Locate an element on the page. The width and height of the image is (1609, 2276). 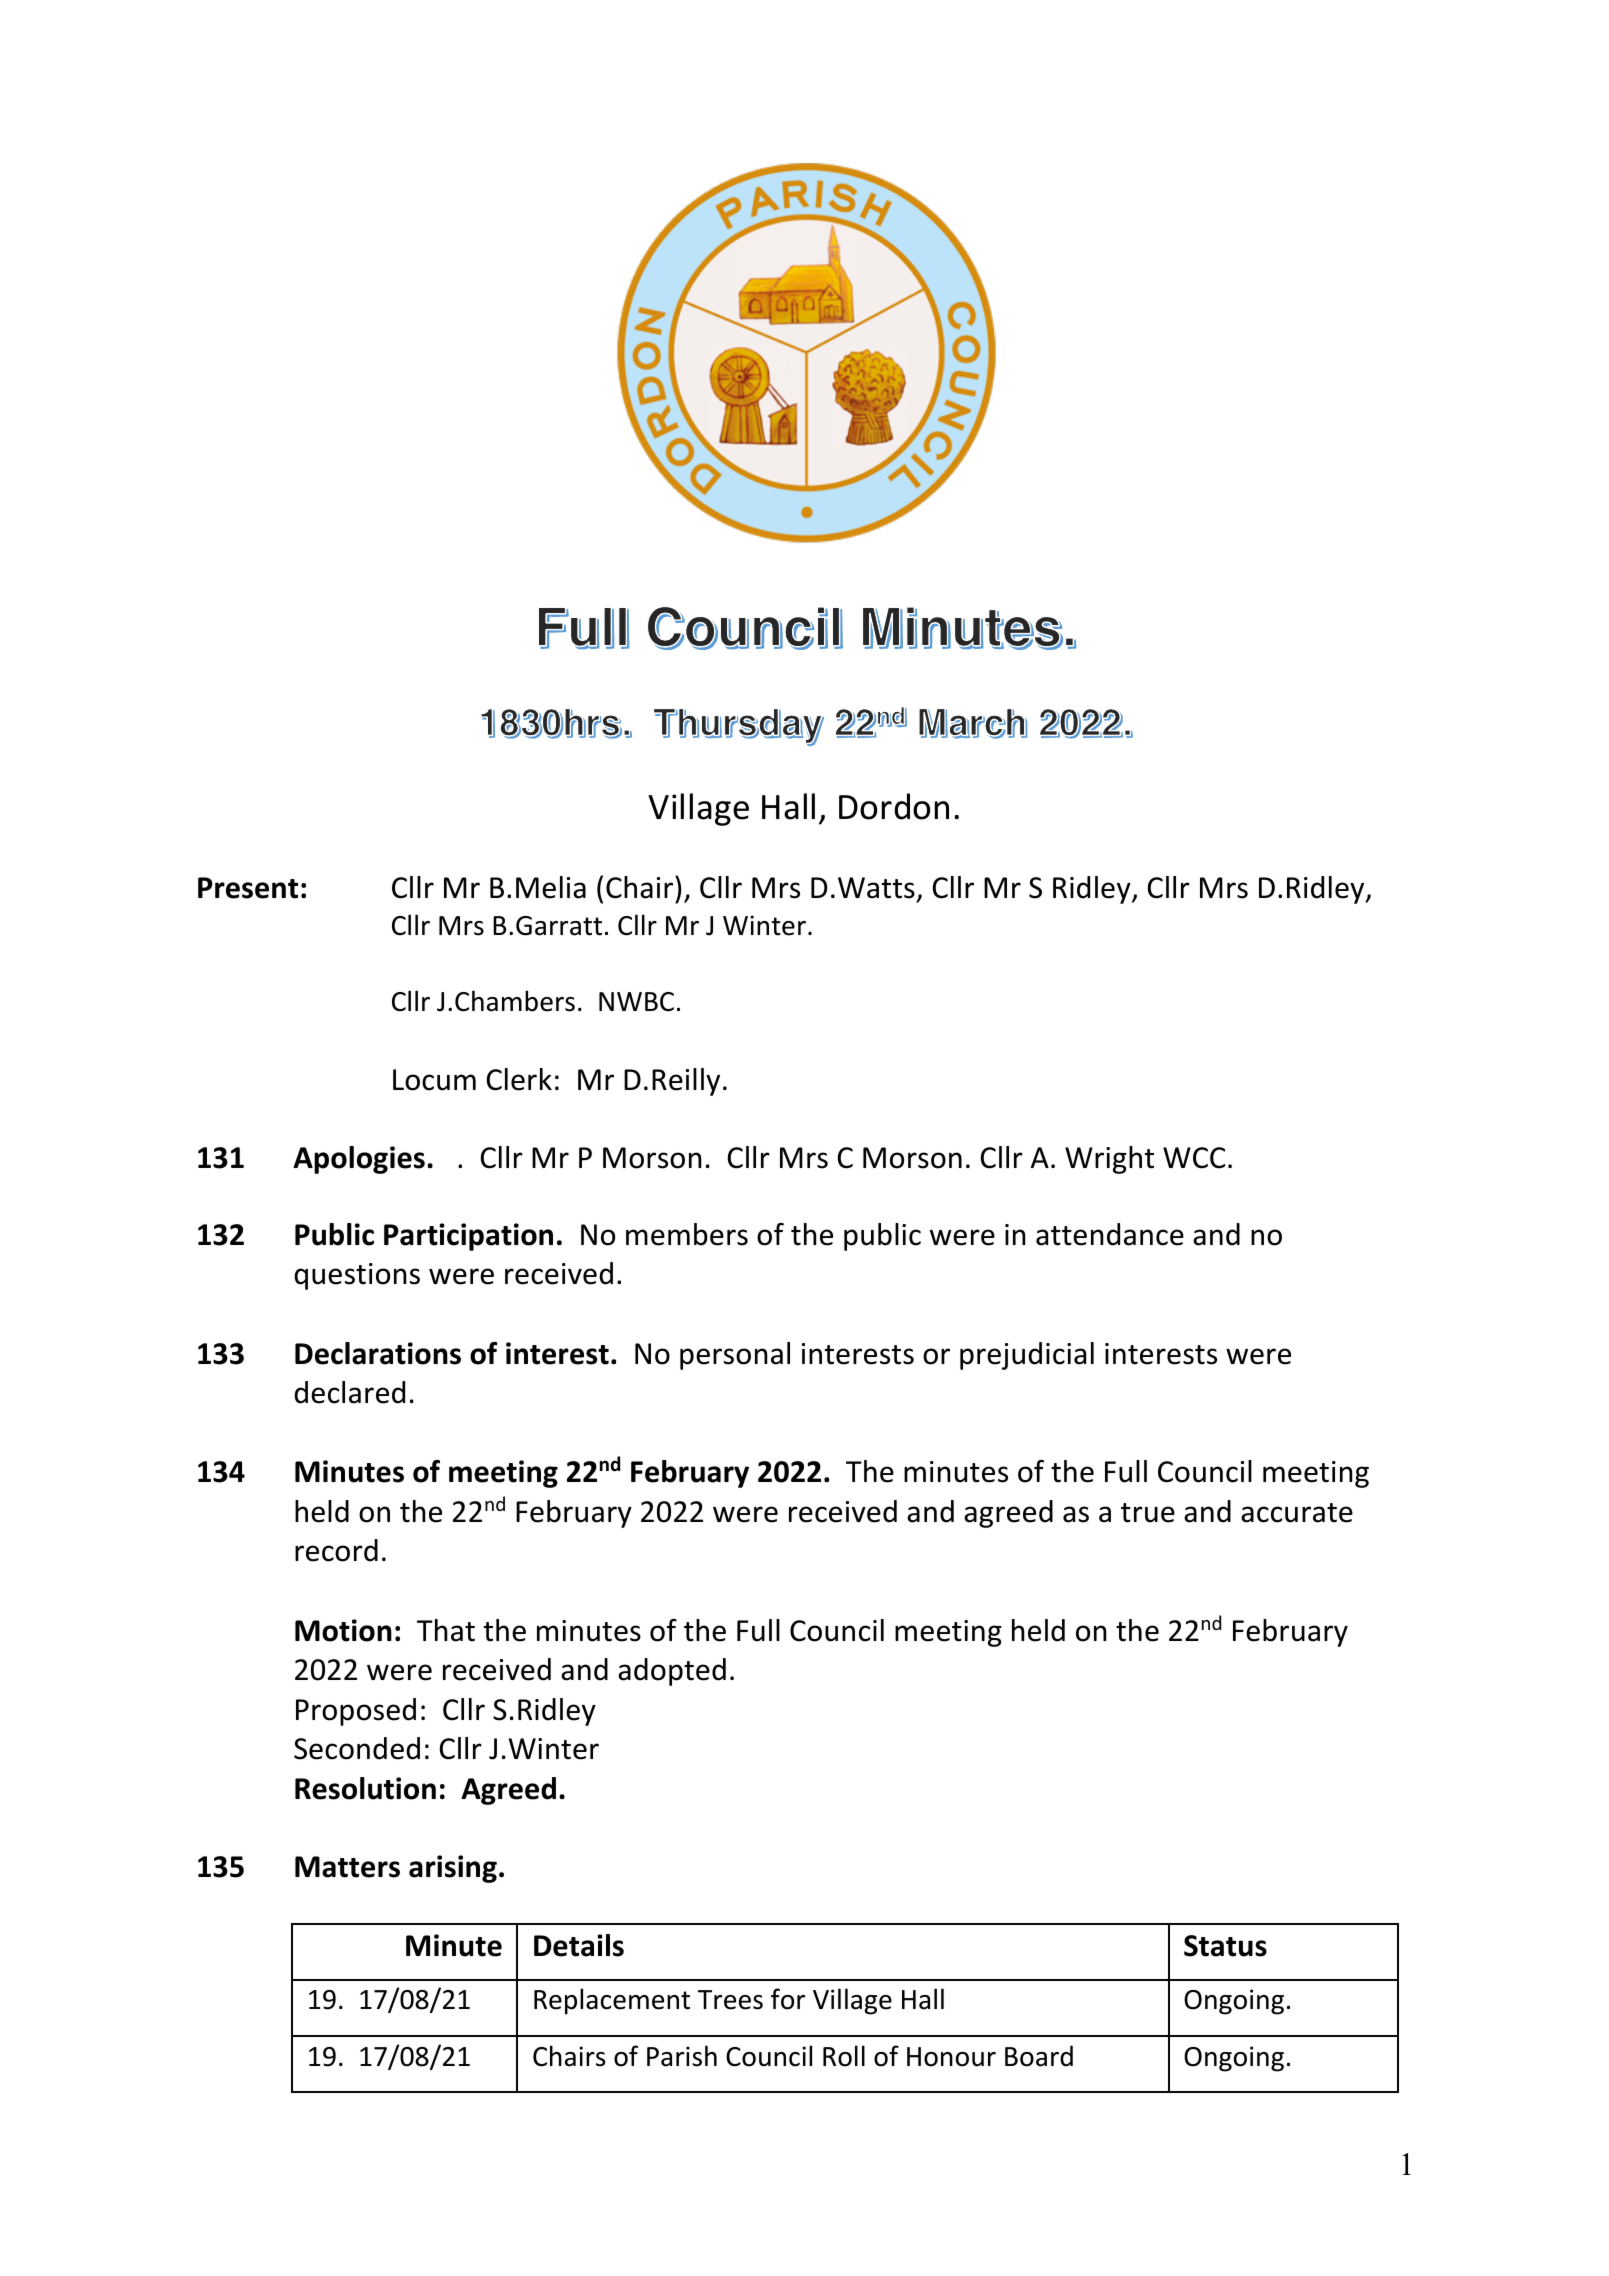
Seconded is located at coordinates (357, 1748).
